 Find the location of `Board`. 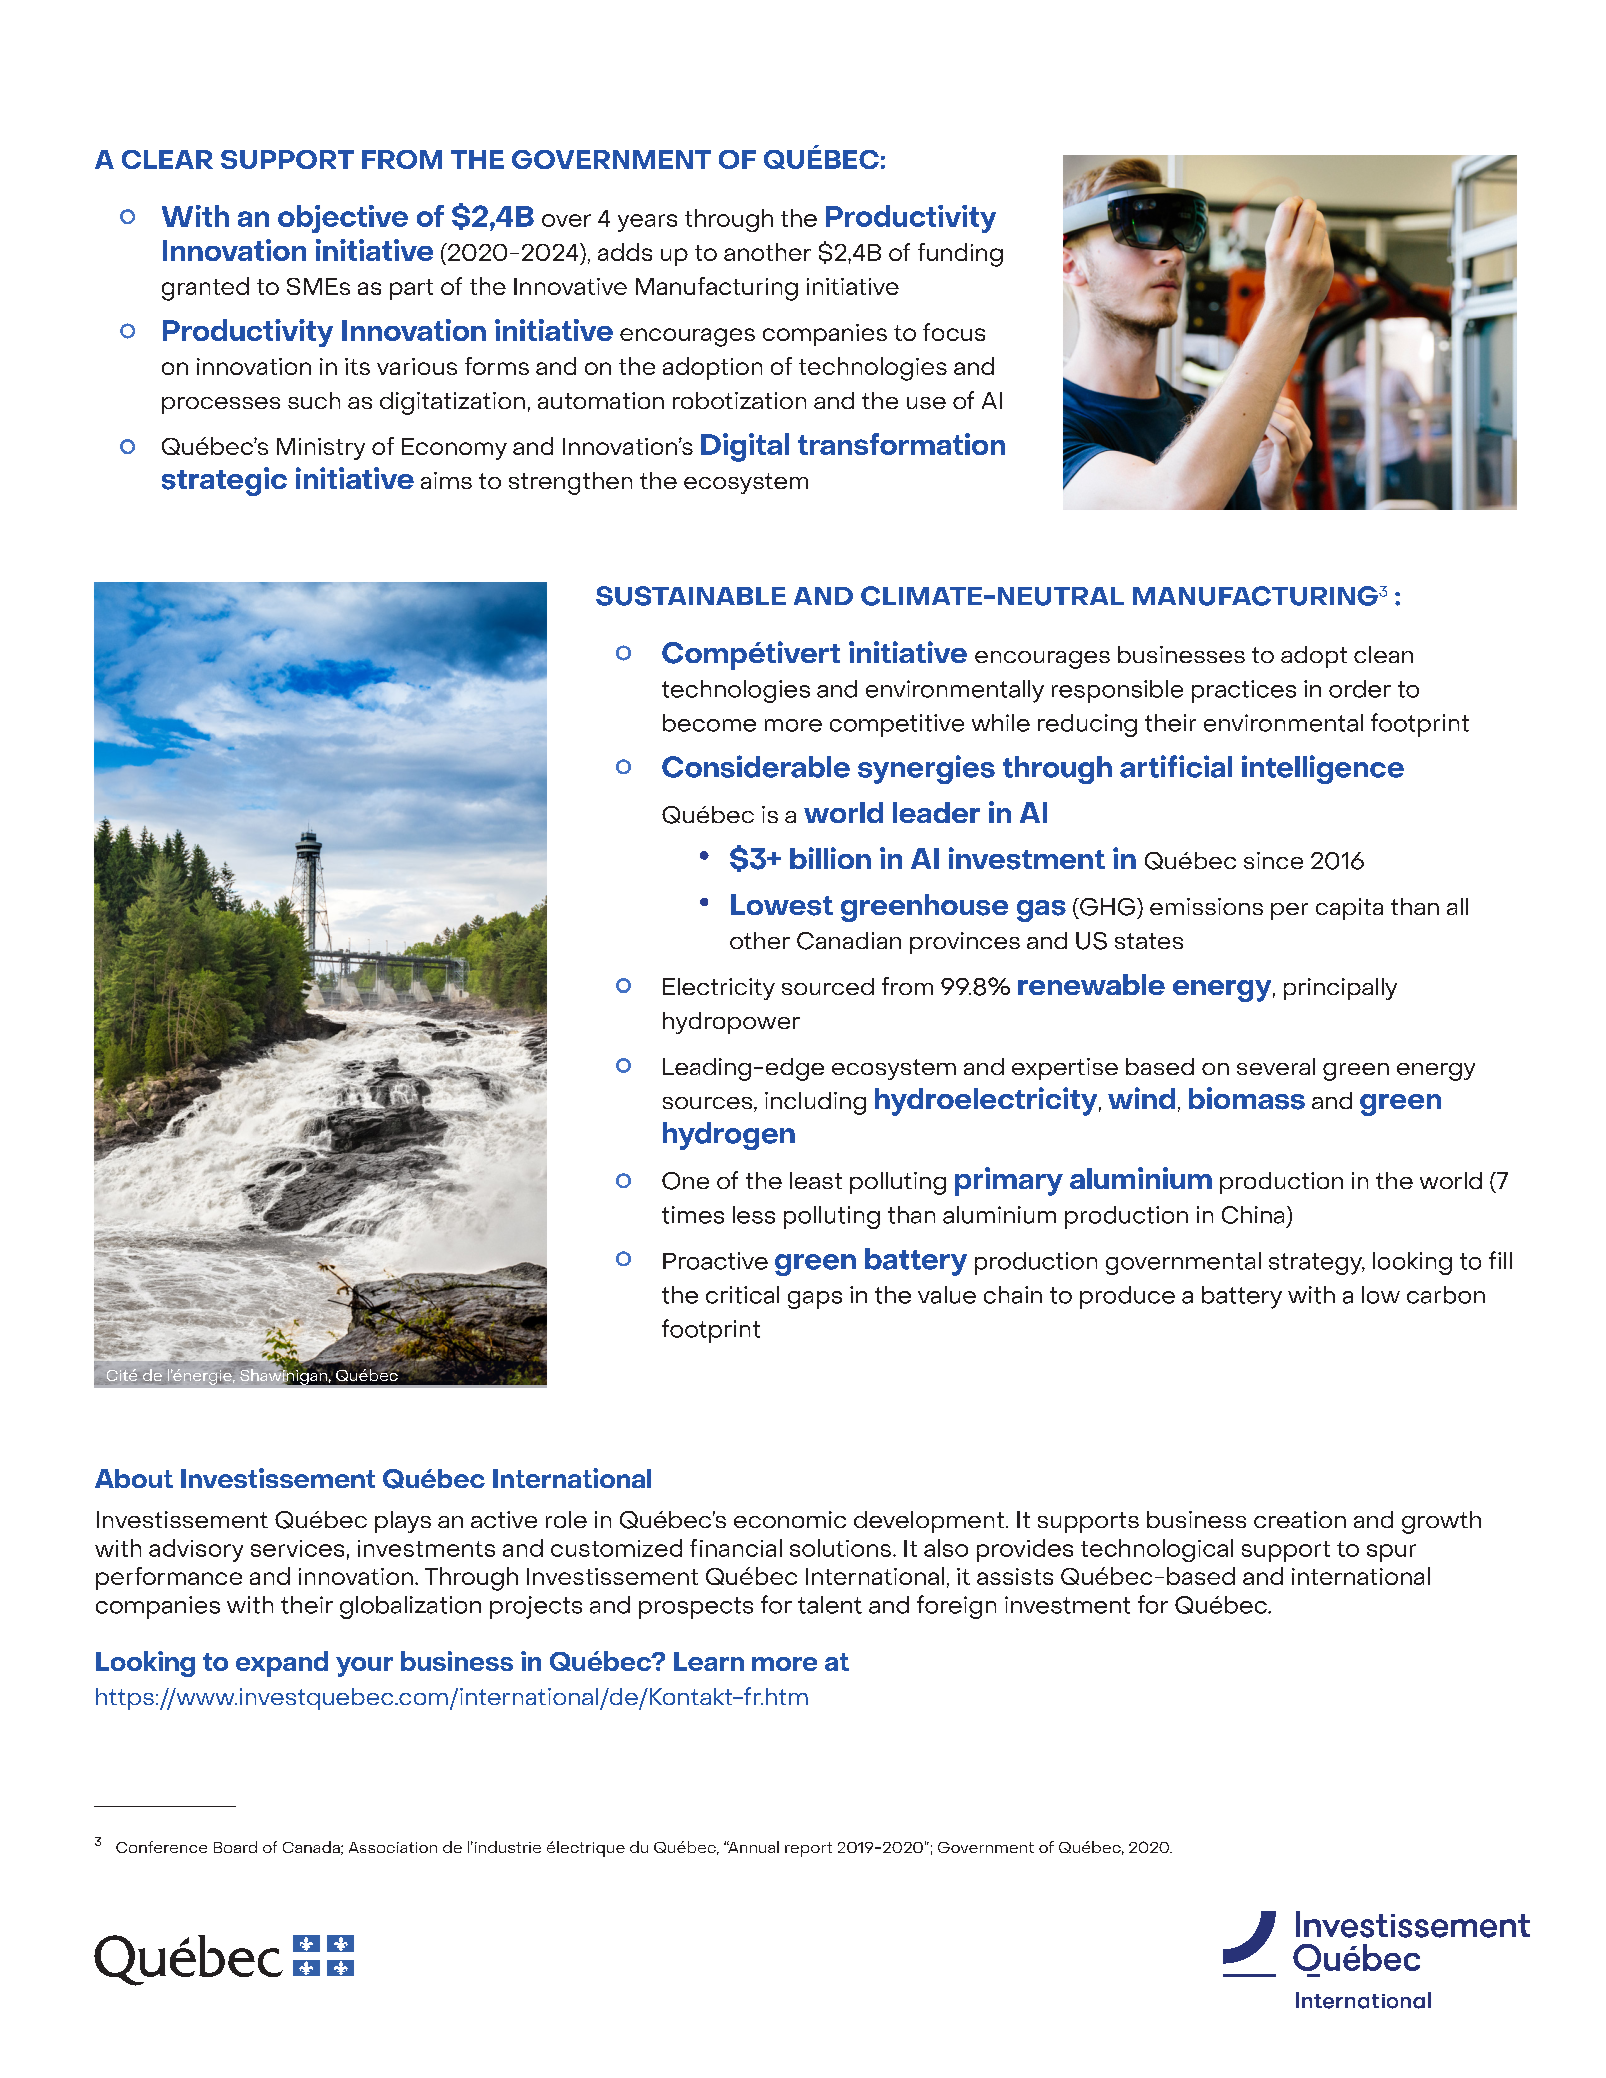

Board is located at coordinates (235, 1847).
